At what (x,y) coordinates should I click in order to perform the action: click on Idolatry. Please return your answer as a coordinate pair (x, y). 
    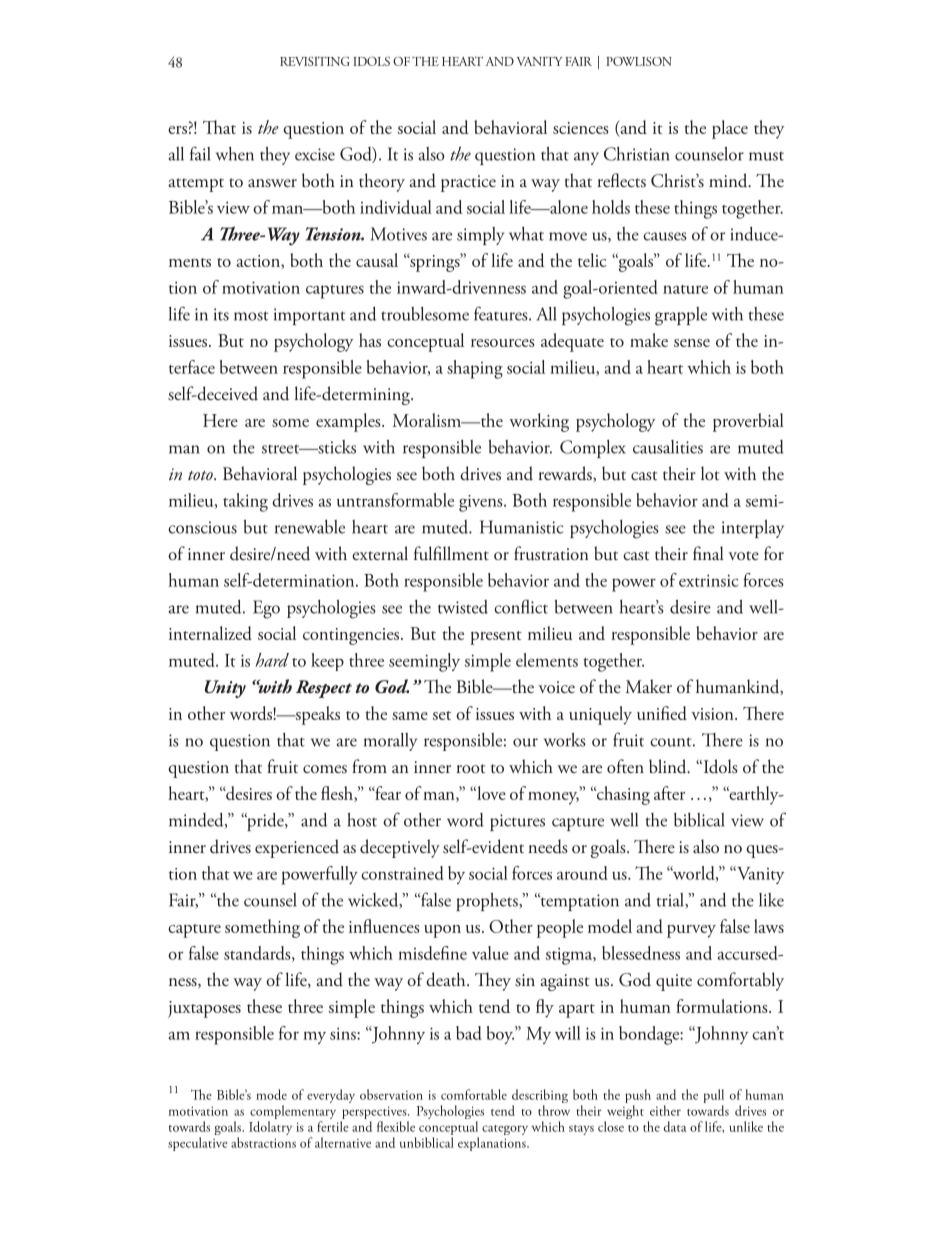
    Looking at the image, I should click on (270, 1128).
